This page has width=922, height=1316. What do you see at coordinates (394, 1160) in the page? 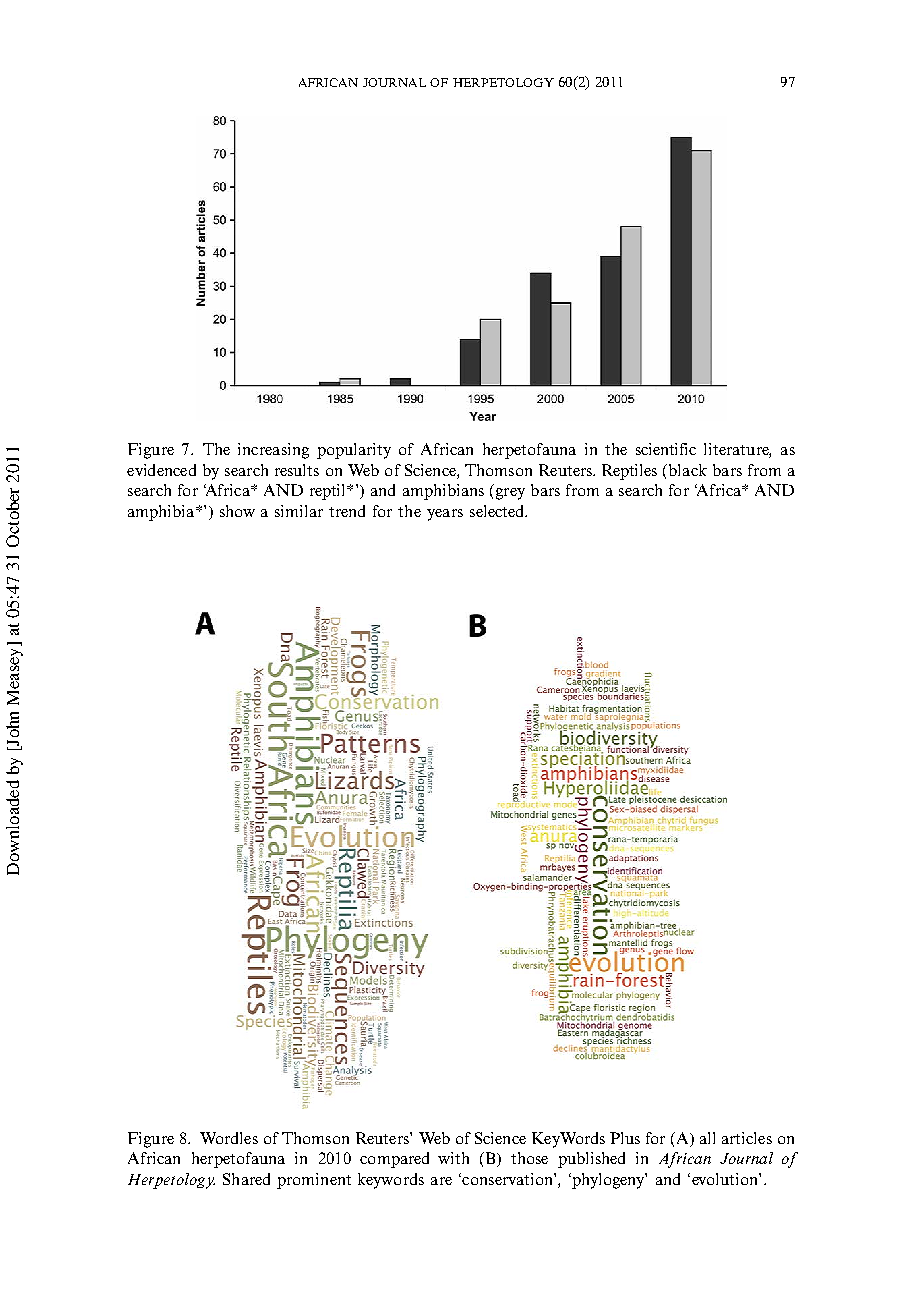
I see `compared` at bounding box center [394, 1160].
